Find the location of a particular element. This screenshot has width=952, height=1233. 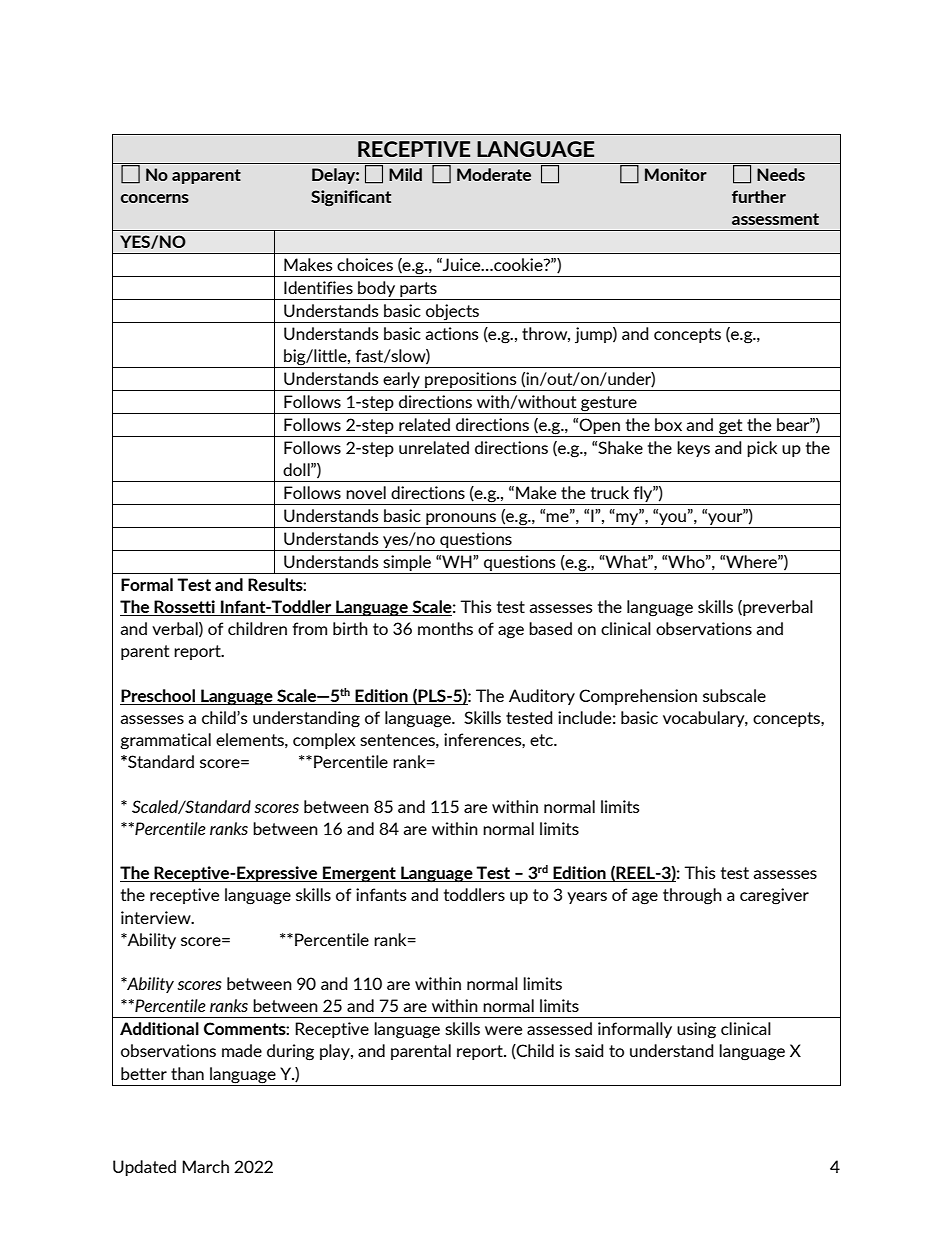

were is located at coordinates (503, 1030).
